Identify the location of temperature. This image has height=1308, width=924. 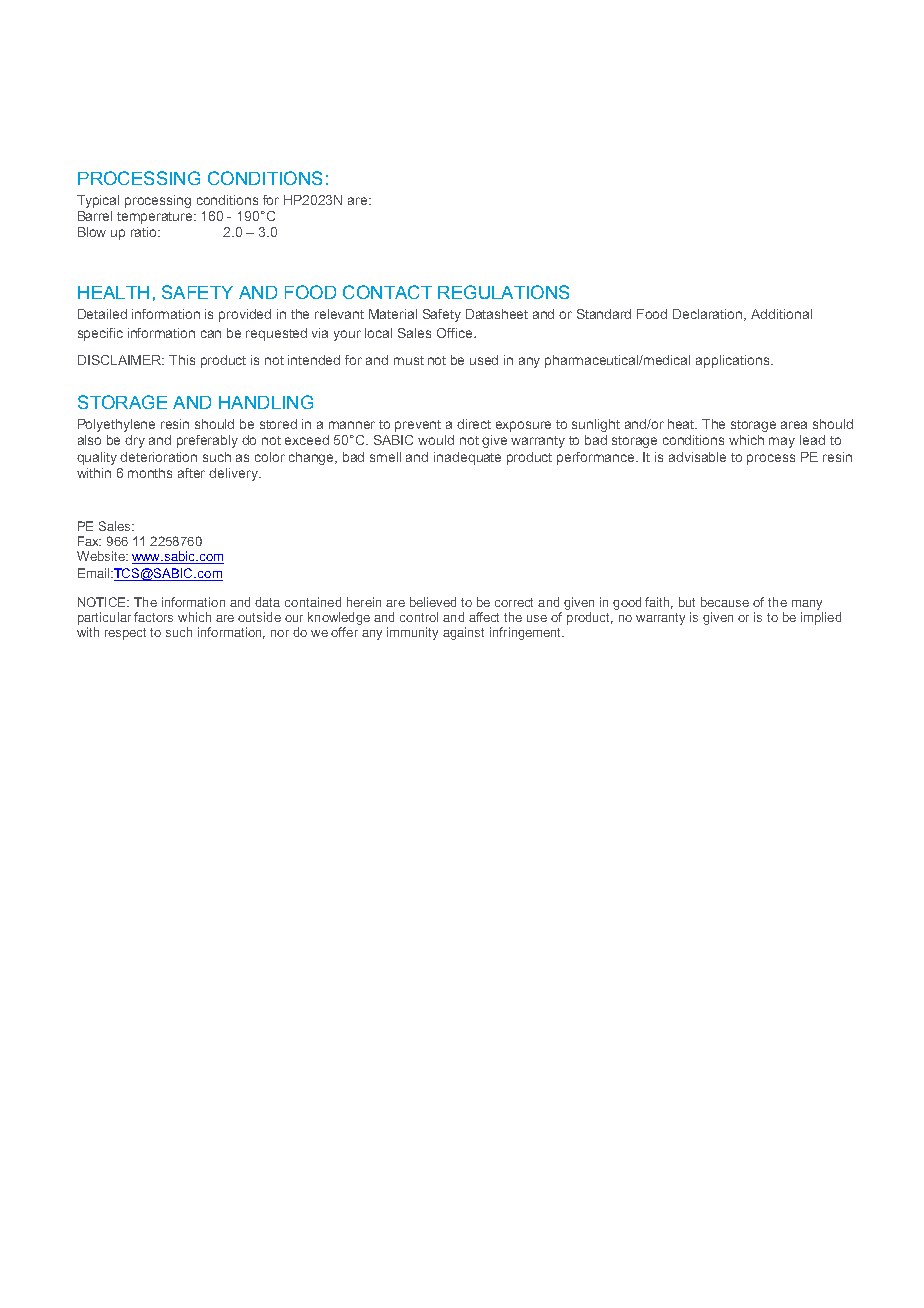
(156, 218).
